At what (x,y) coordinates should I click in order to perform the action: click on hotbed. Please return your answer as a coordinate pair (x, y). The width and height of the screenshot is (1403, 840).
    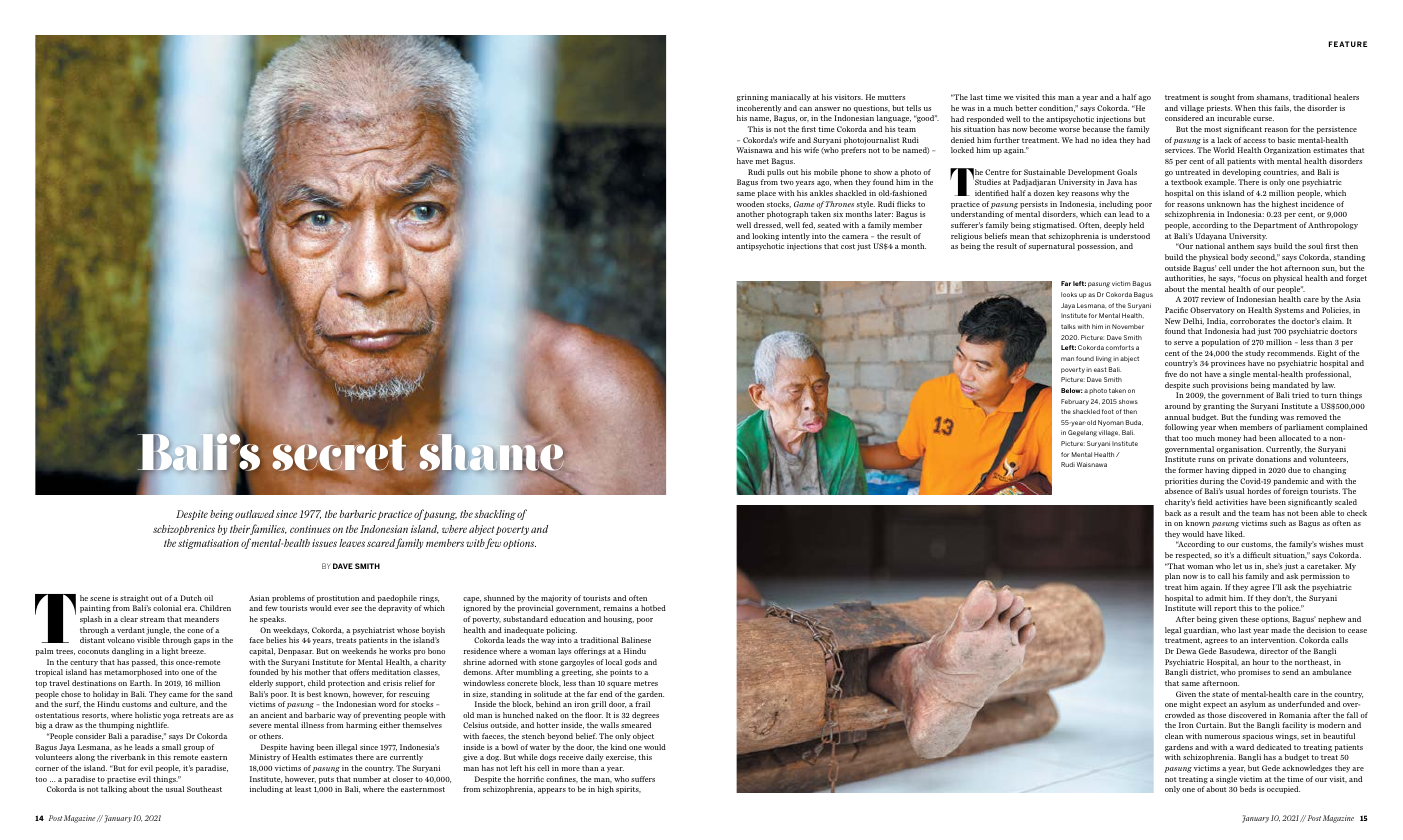
    Looking at the image, I should click on (653, 608).
